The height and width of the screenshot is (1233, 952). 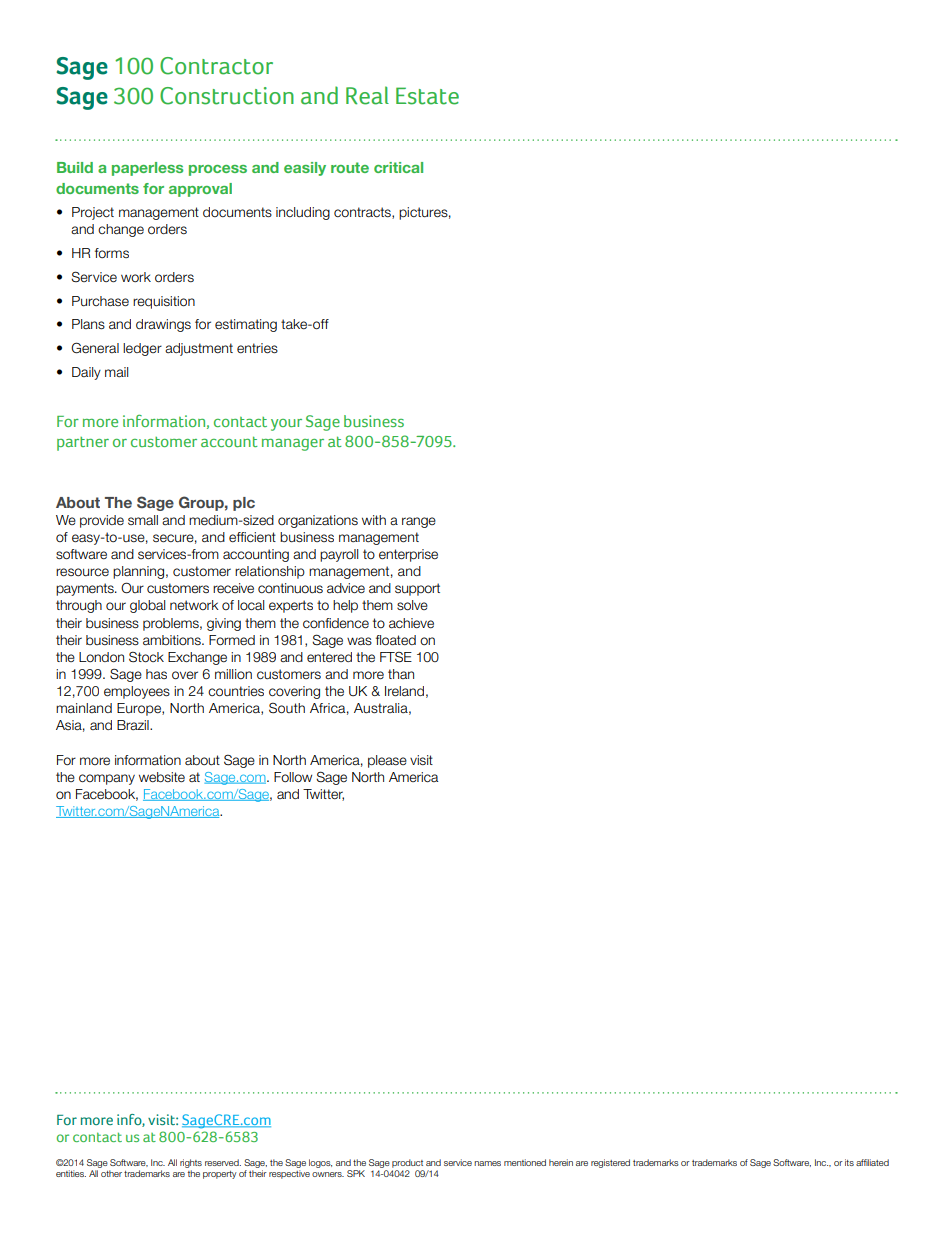 What do you see at coordinates (398, 167) in the screenshot?
I see `critical` at bounding box center [398, 167].
